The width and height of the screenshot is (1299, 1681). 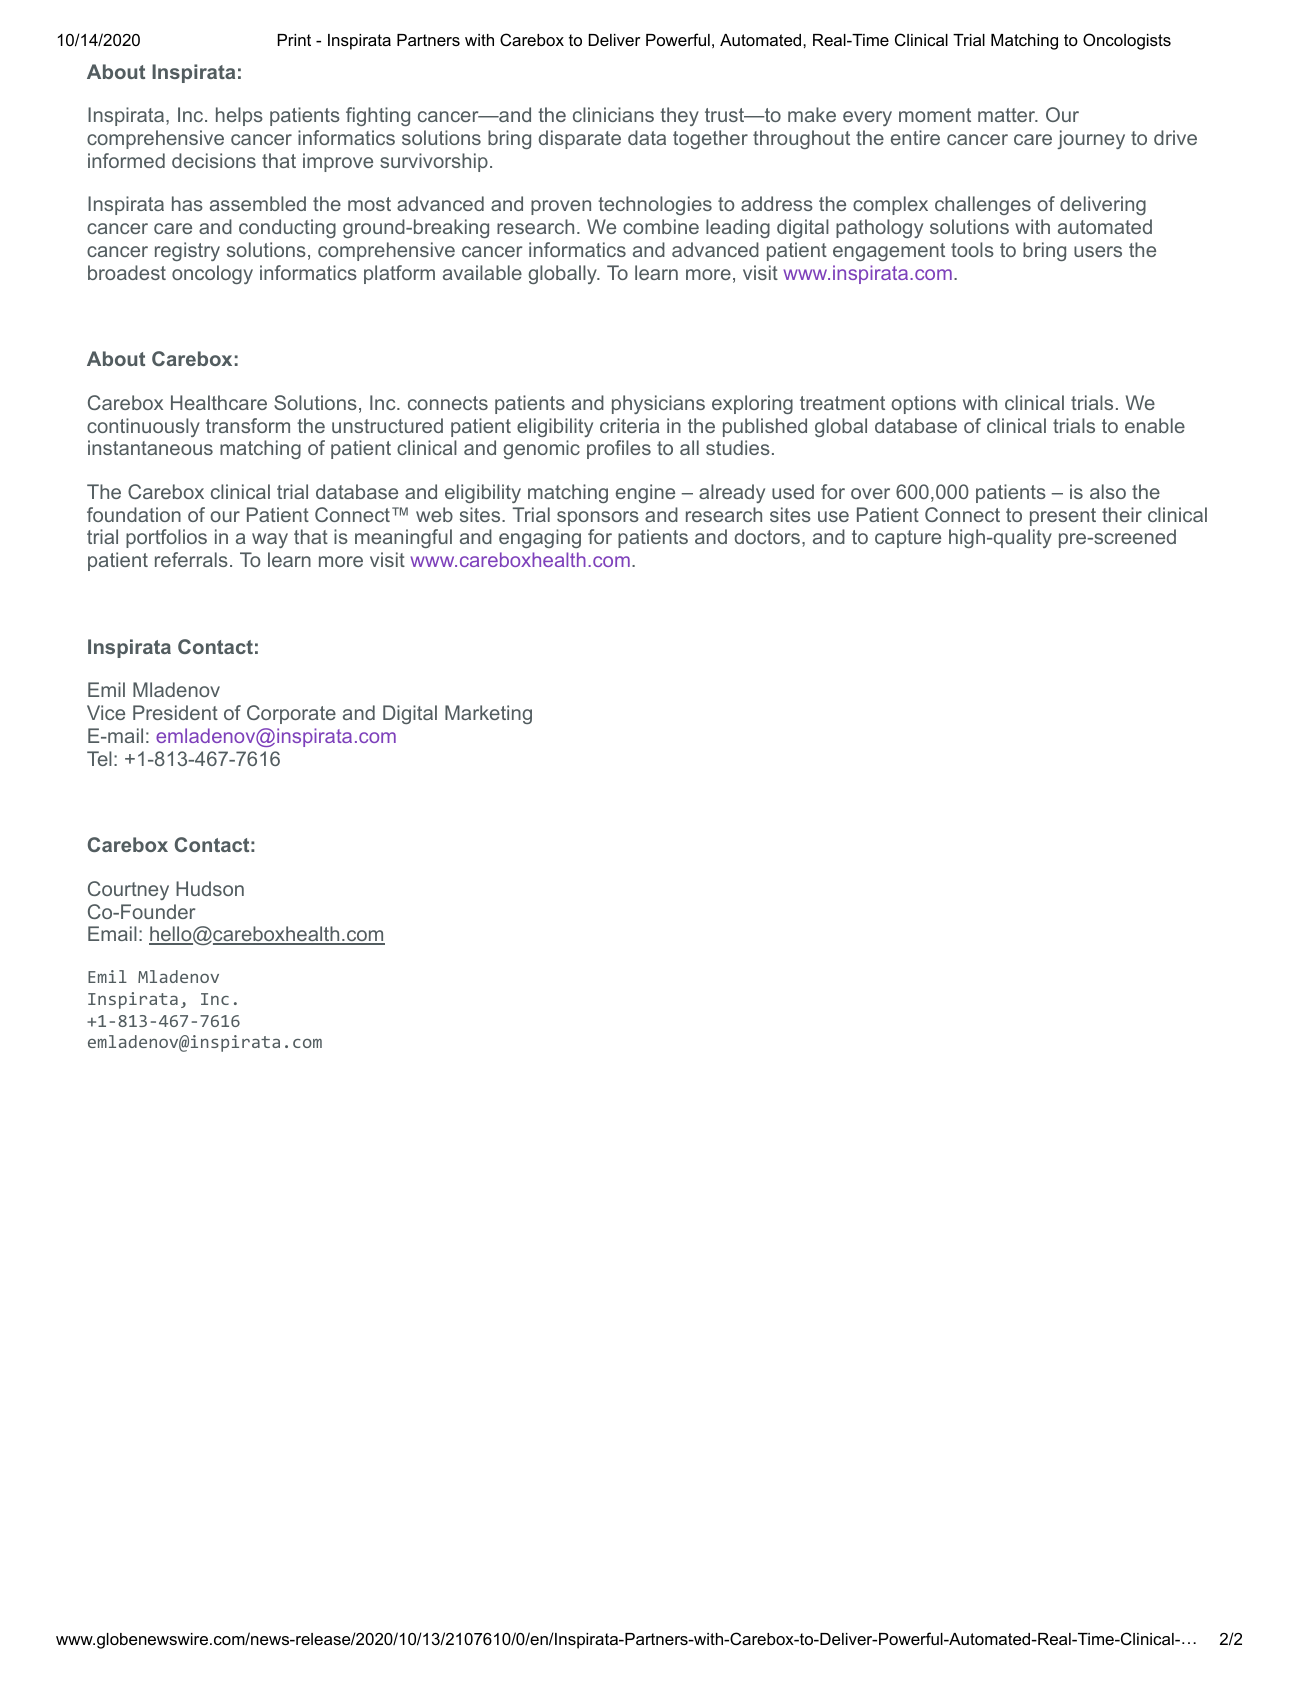 I want to click on oncology, so click(x=212, y=274).
